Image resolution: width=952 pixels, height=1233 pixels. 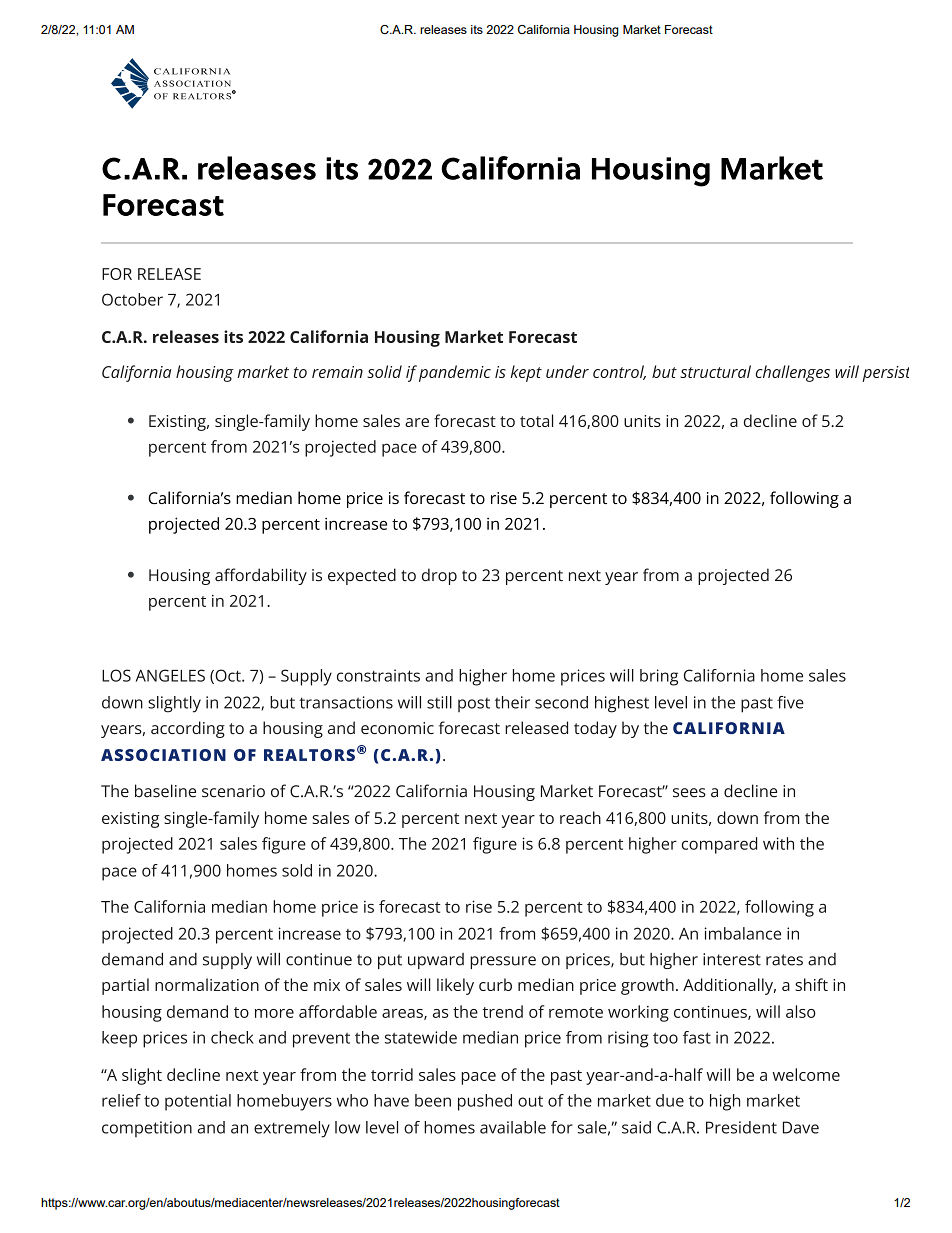 What do you see at coordinates (793, 373) in the screenshot?
I see `challenges` at bounding box center [793, 373].
